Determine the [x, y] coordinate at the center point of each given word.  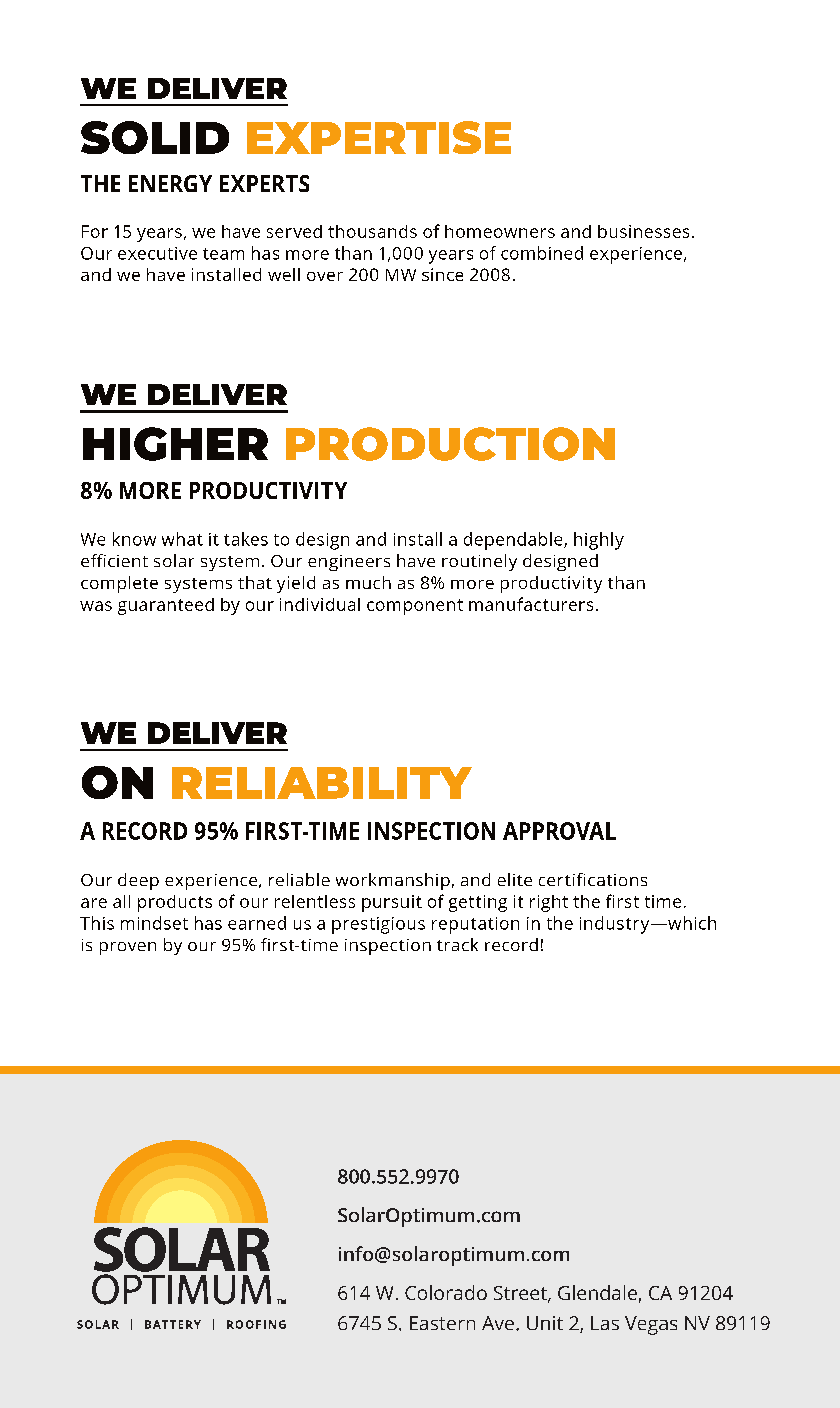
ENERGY [170, 183]
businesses [643, 231]
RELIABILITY [322, 783]
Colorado [446, 1292]
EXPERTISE [379, 137]
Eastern [442, 1323]
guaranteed [166, 606]
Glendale [597, 1292]
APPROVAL [559, 831]
